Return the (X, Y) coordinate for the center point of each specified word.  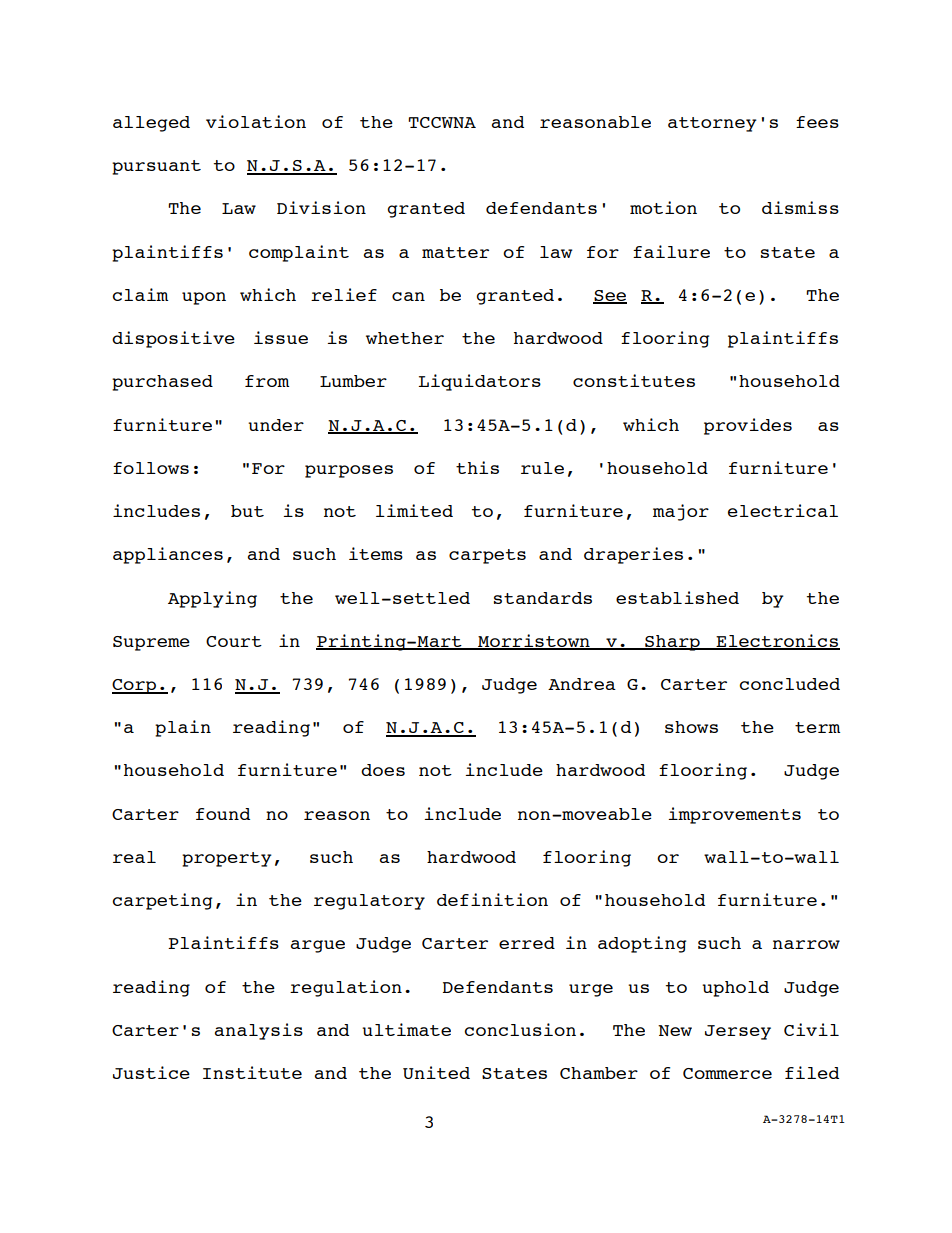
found (223, 814)
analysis (259, 1031)
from (267, 381)
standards (543, 598)
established (677, 597)
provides (748, 426)
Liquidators (480, 382)
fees (817, 122)
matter (455, 252)
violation (256, 121)
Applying (212, 599)
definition (492, 899)
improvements (735, 815)
